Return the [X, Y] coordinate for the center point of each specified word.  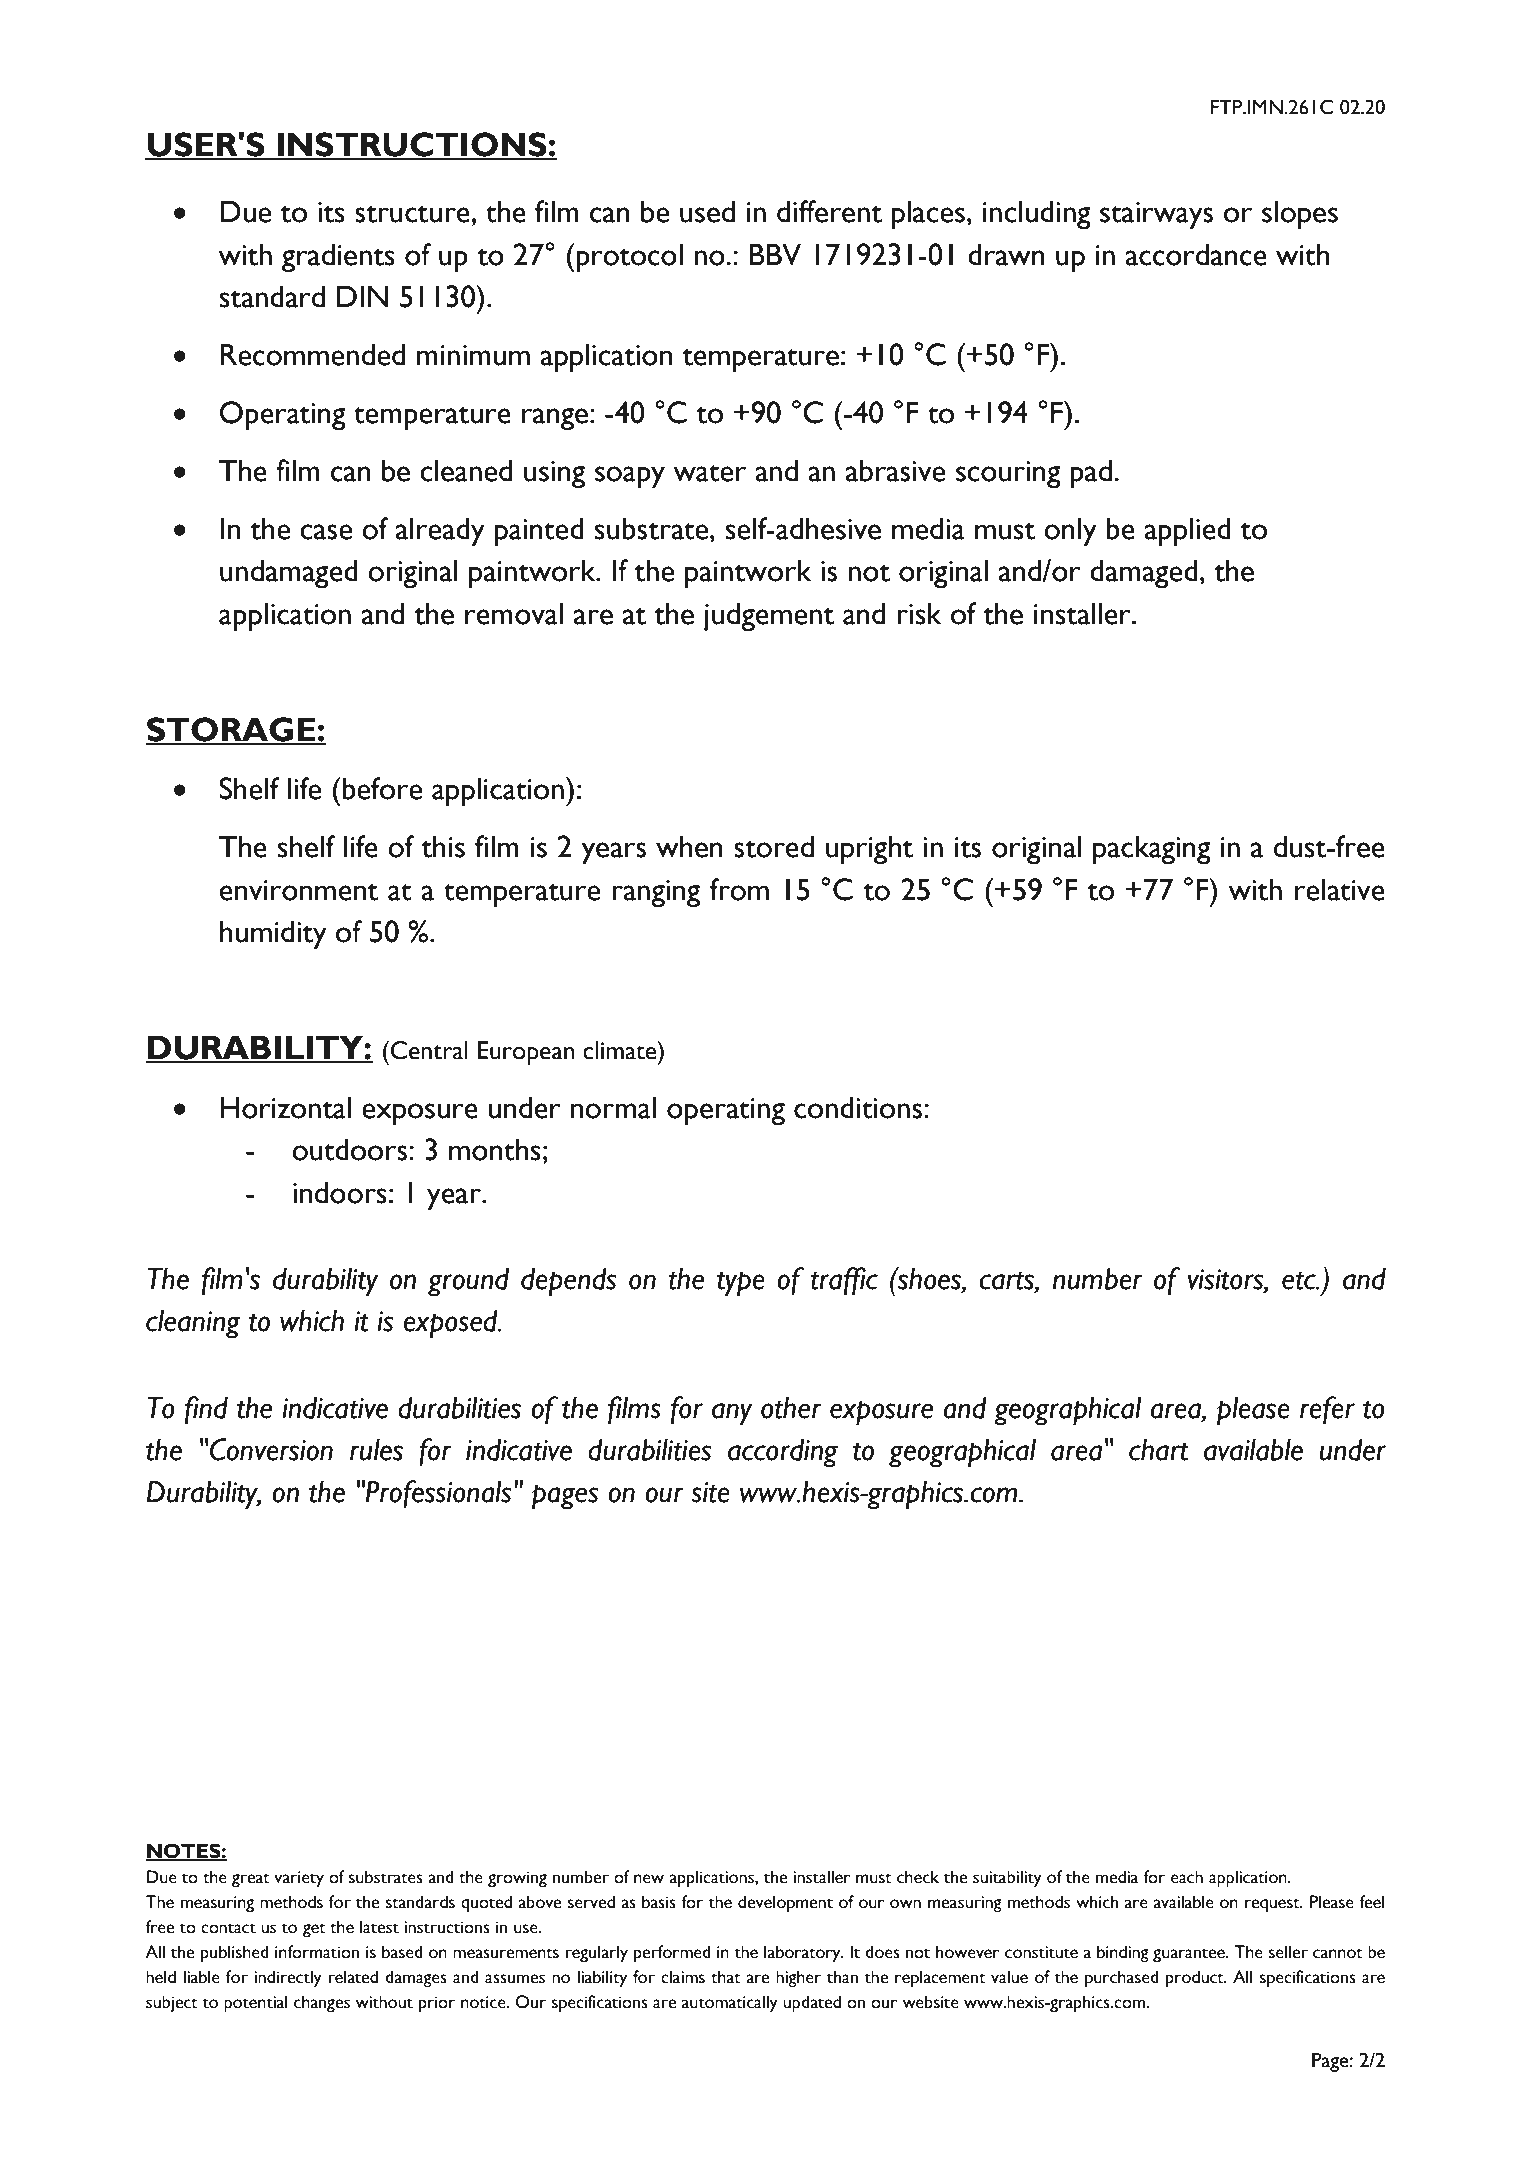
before [381, 788]
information [317, 1952]
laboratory [803, 1954]
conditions [859, 1107]
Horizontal [286, 1107]
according [783, 1453]
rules [376, 1449]
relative [1340, 889]
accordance [1196, 254]
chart [1158, 1449]
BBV [775, 254]
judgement [769, 617]
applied [1187, 532]
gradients [338, 258]
